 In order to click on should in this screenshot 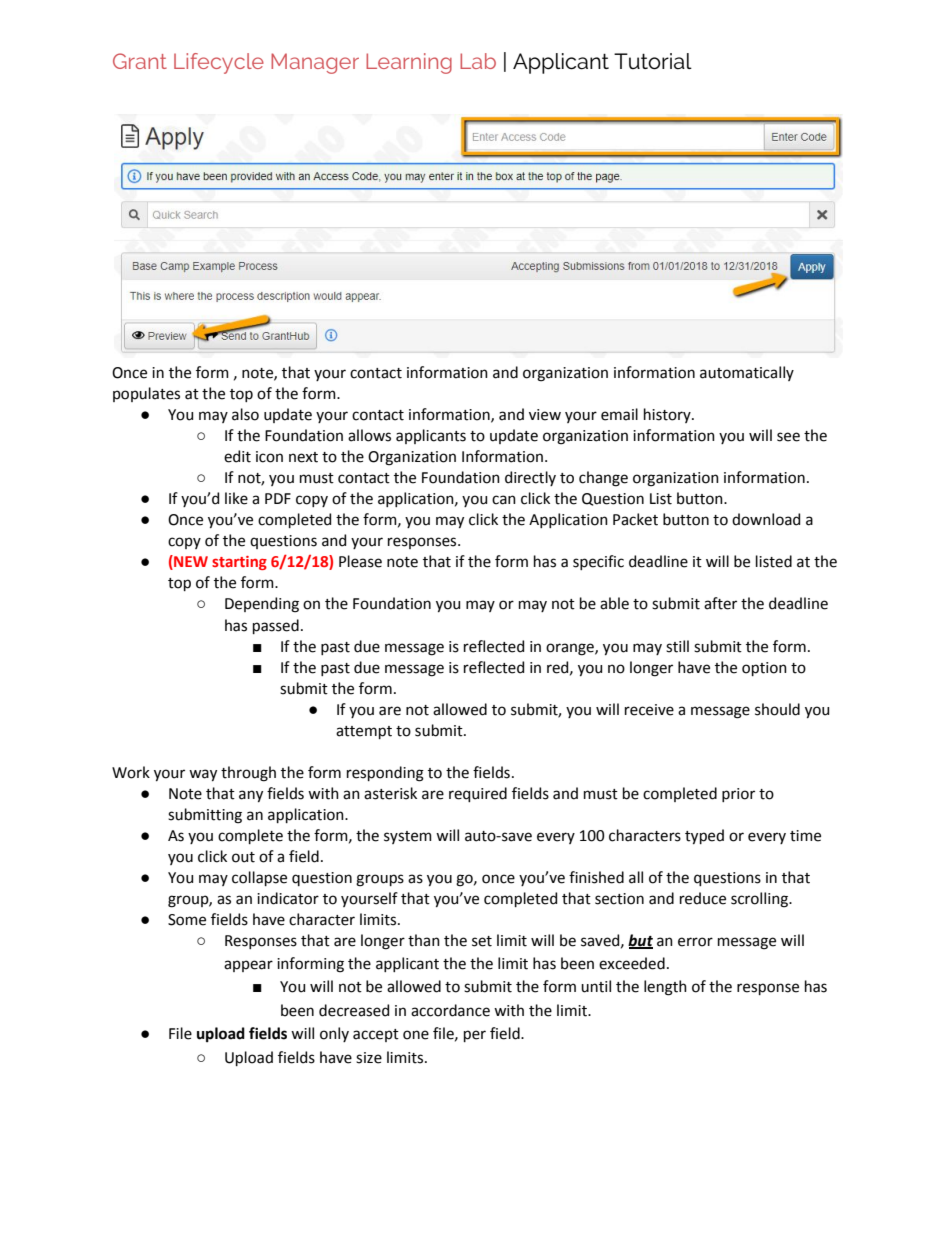, I will do `click(777, 709)`.
